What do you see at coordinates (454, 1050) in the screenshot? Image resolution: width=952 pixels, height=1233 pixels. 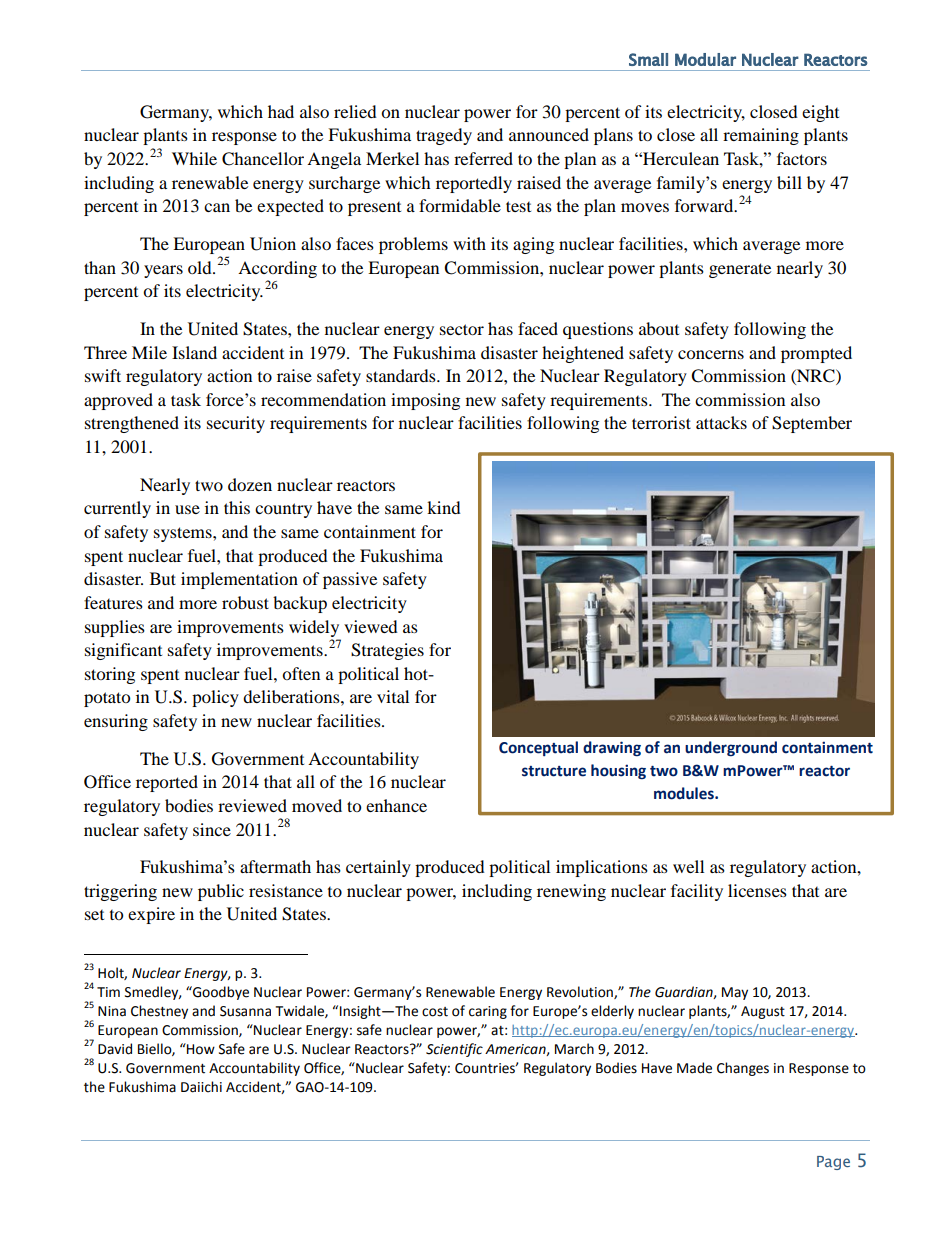 I see `Scientific` at bounding box center [454, 1050].
